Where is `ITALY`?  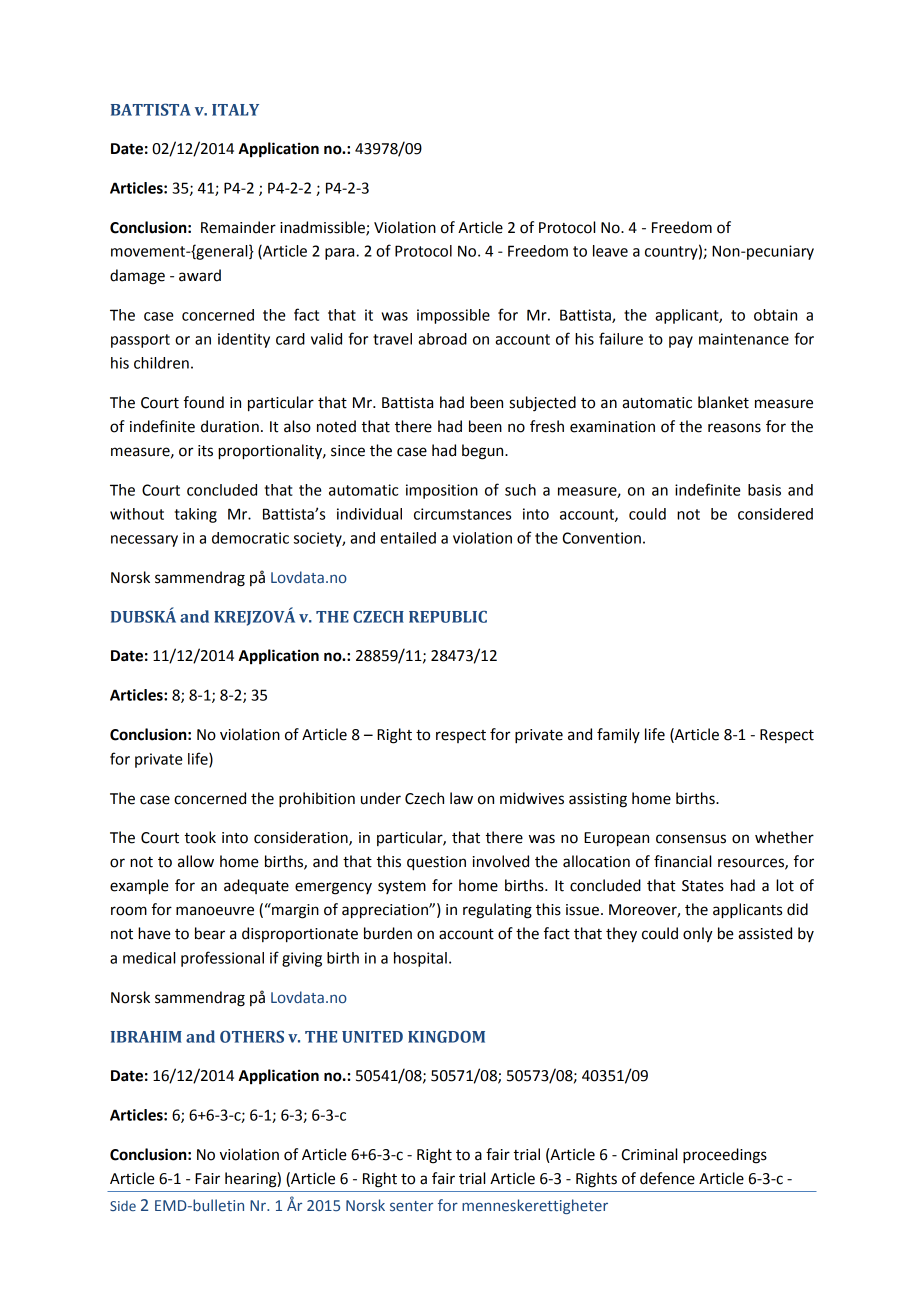
ITALY is located at coordinates (235, 110).
